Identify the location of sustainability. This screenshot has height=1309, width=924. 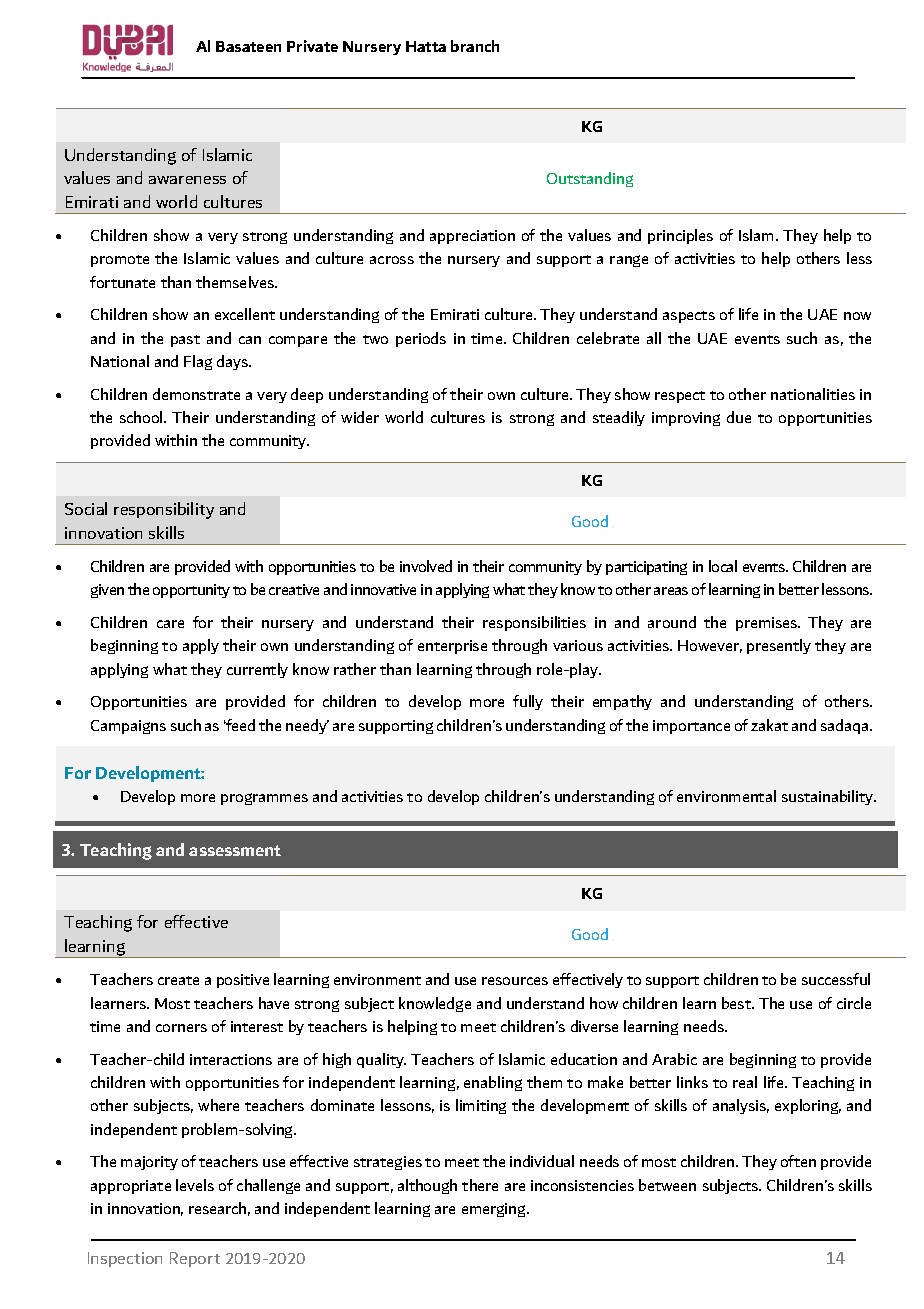
(829, 797).
